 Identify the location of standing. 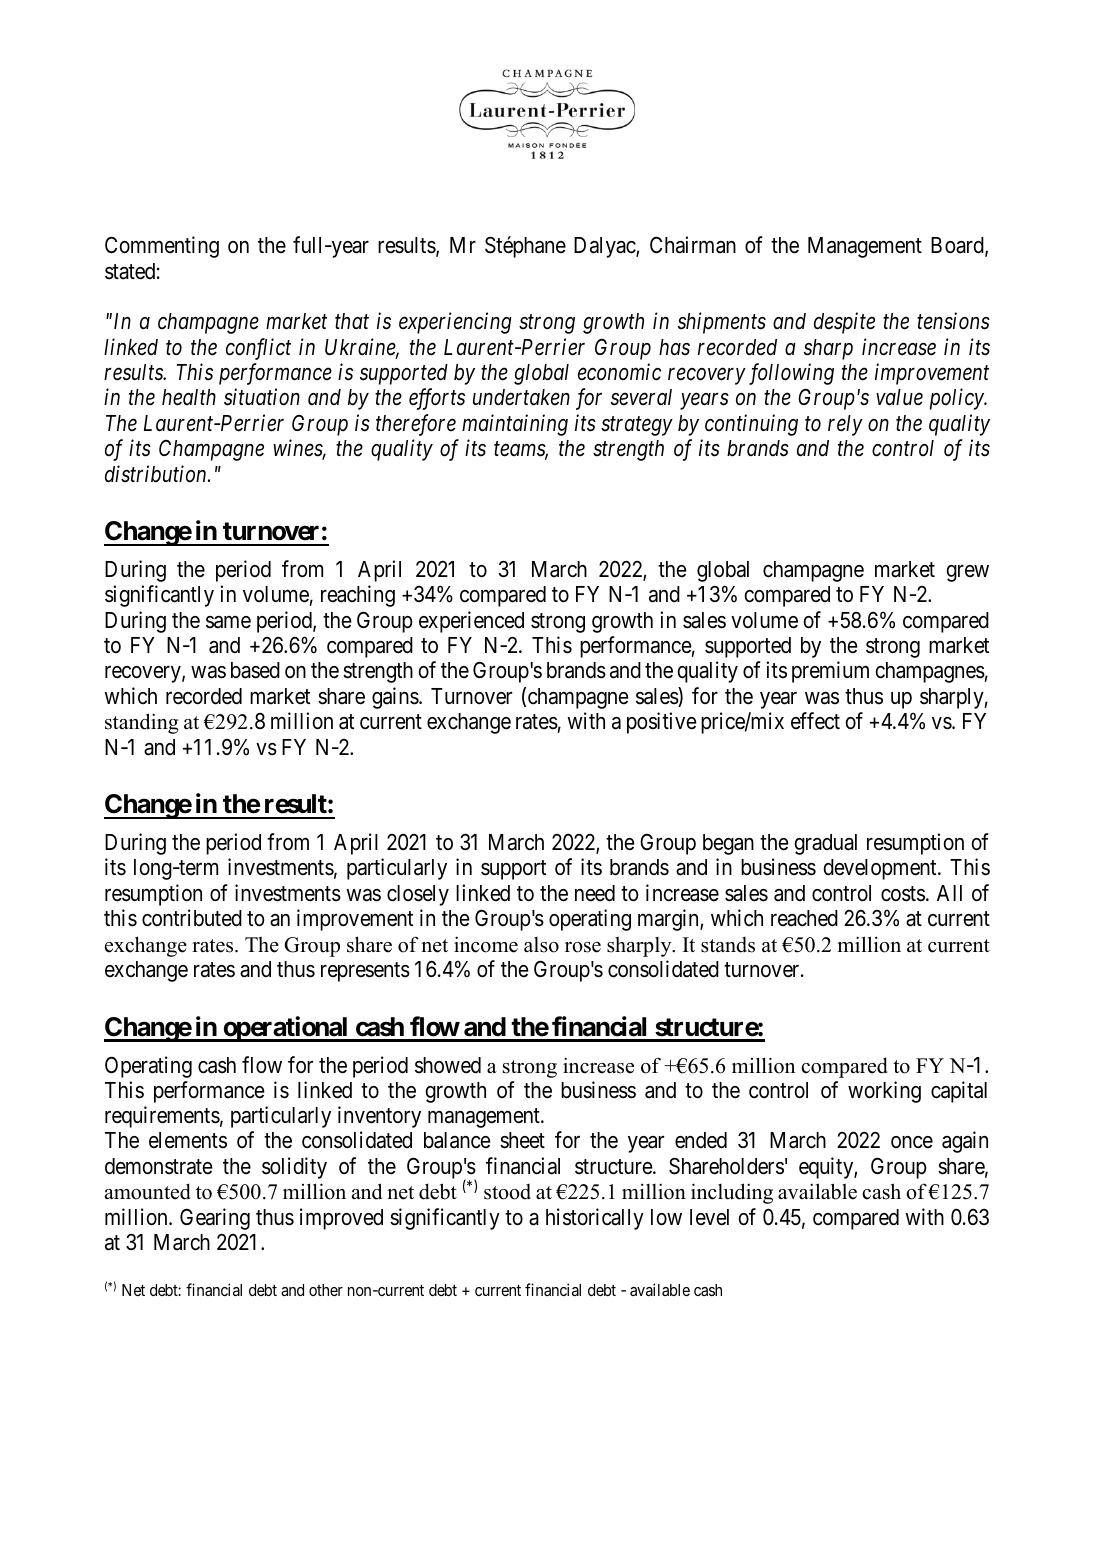
(141, 723).
